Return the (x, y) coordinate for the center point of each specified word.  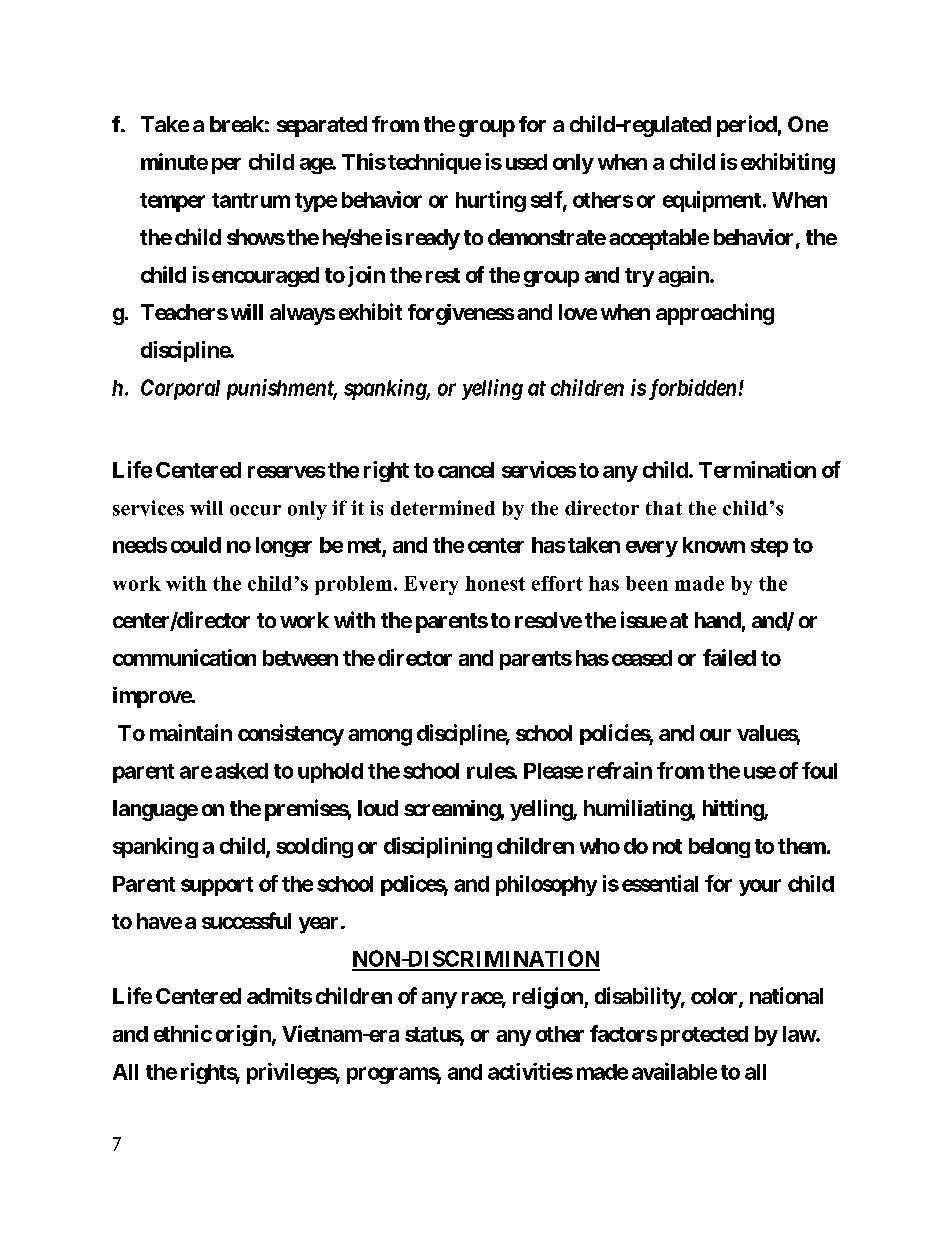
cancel (466, 470)
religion (549, 998)
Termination (757, 469)
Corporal (180, 389)
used (526, 162)
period (747, 126)
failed (729, 657)
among (380, 737)
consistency (291, 735)
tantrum (251, 200)
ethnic (183, 1033)
